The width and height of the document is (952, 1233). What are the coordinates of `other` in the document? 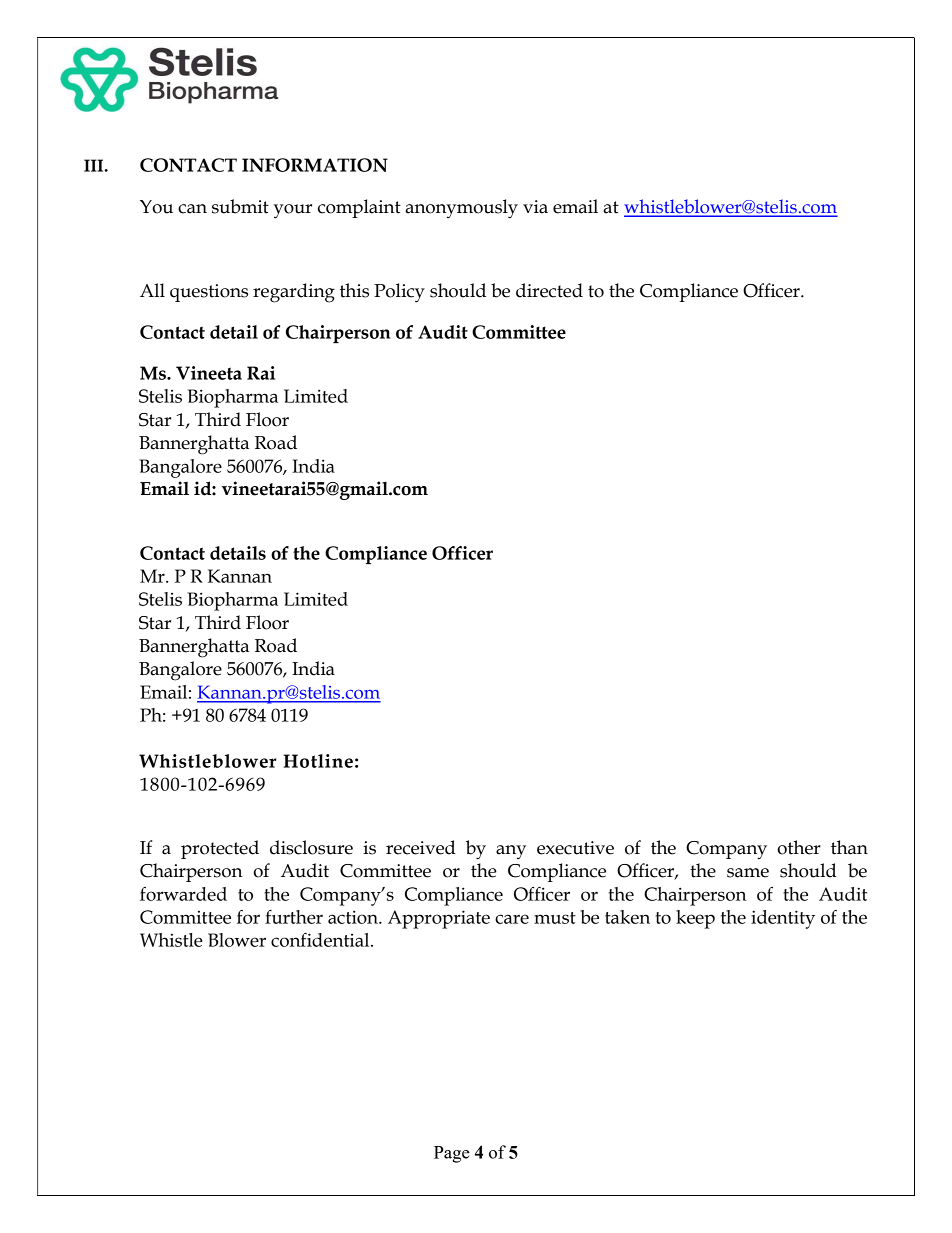 It's located at (799, 847).
